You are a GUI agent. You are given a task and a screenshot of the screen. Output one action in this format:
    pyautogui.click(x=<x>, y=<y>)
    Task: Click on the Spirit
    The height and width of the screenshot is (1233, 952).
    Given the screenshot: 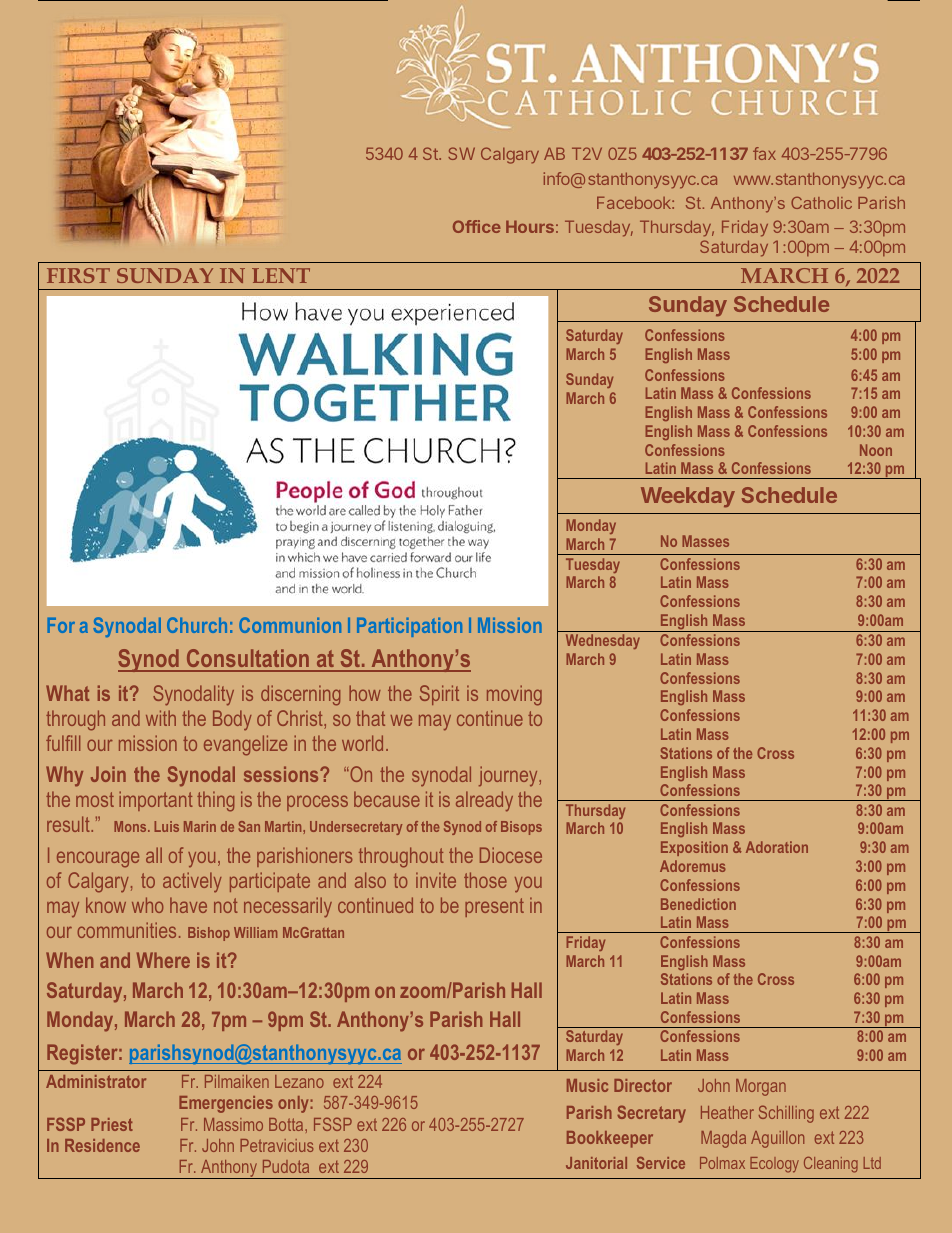 What is the action you would take?
    pyautogui.click(x=439, y=695)
